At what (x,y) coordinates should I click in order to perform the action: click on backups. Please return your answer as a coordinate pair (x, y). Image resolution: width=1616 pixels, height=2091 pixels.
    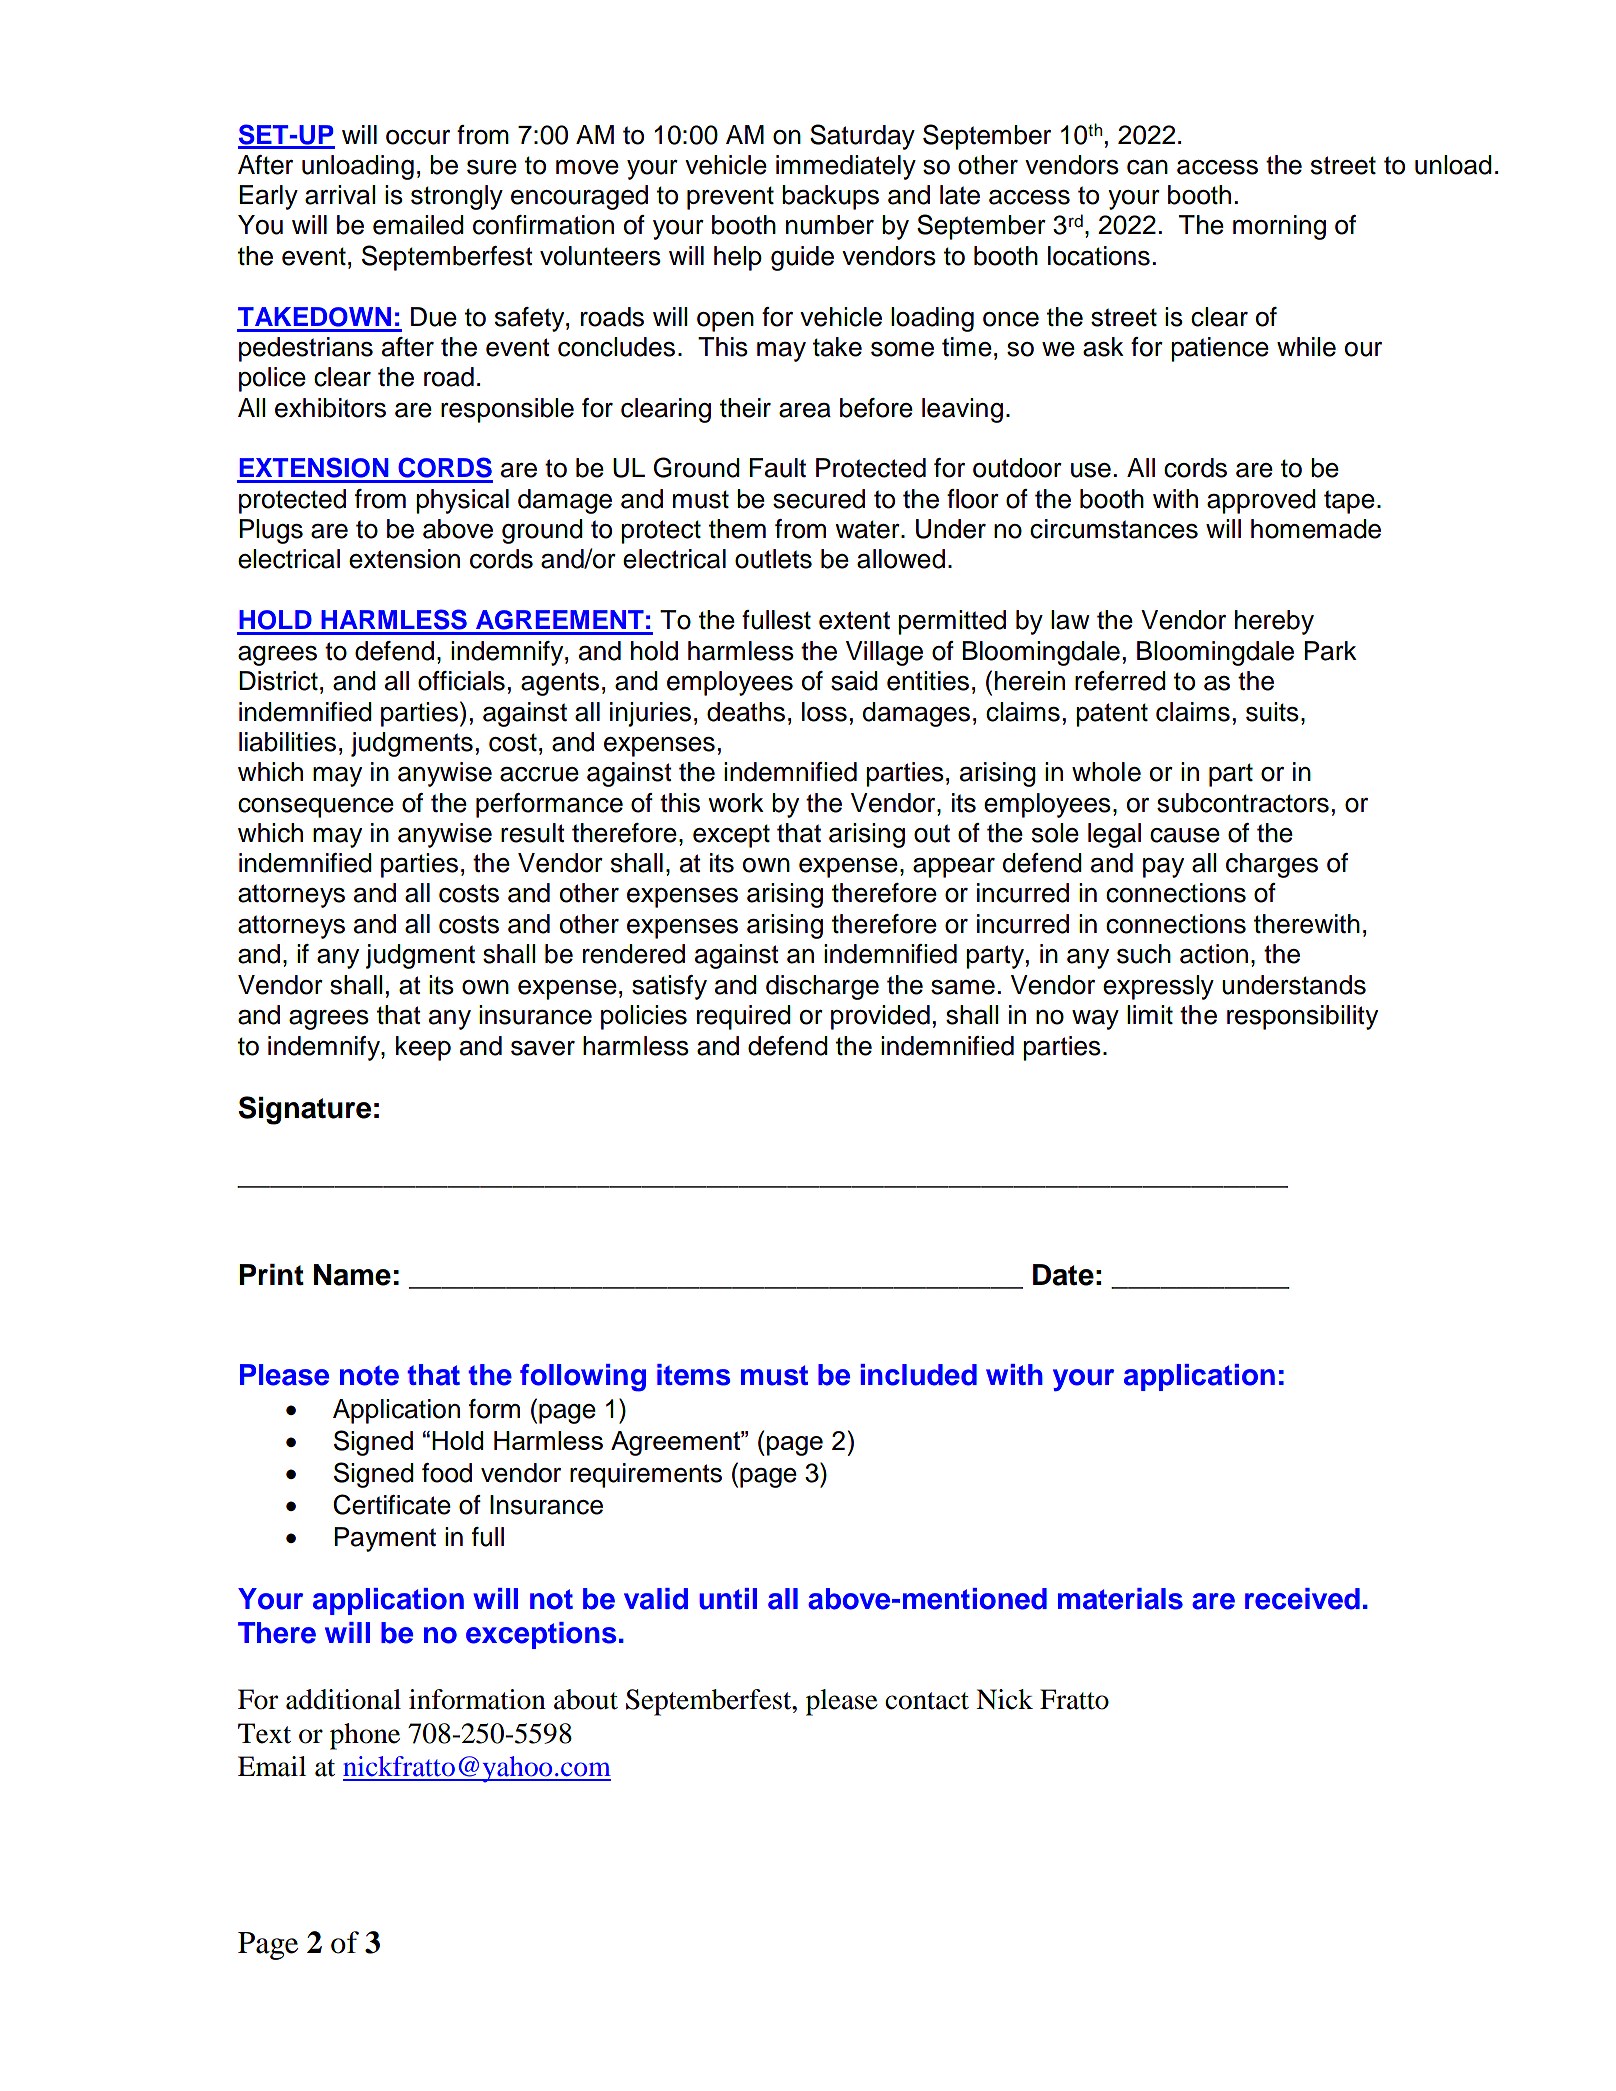
    Looking at the image, I should click on (830, 197).
